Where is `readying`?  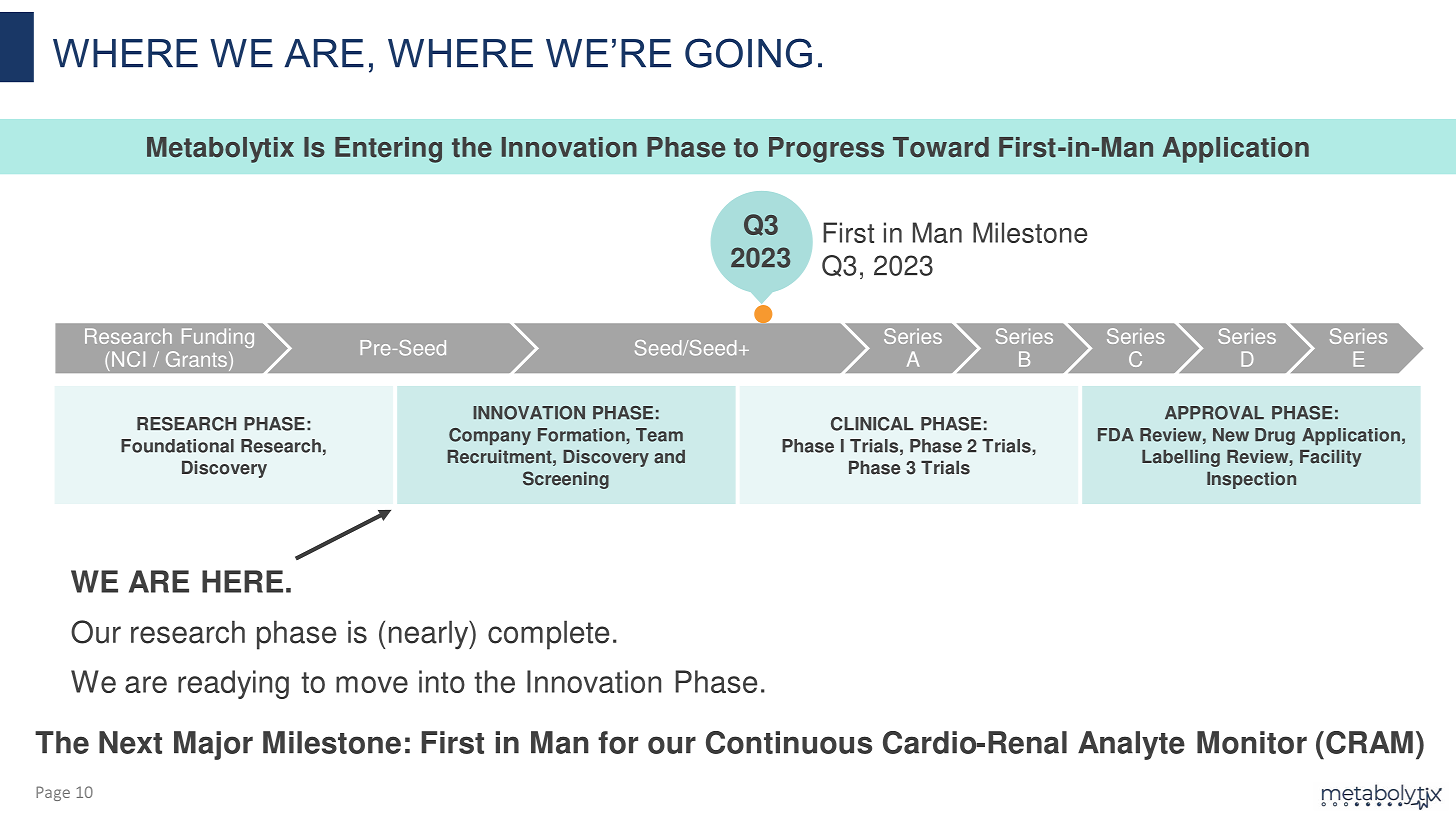
readying is located at coordinates (233, 684).
